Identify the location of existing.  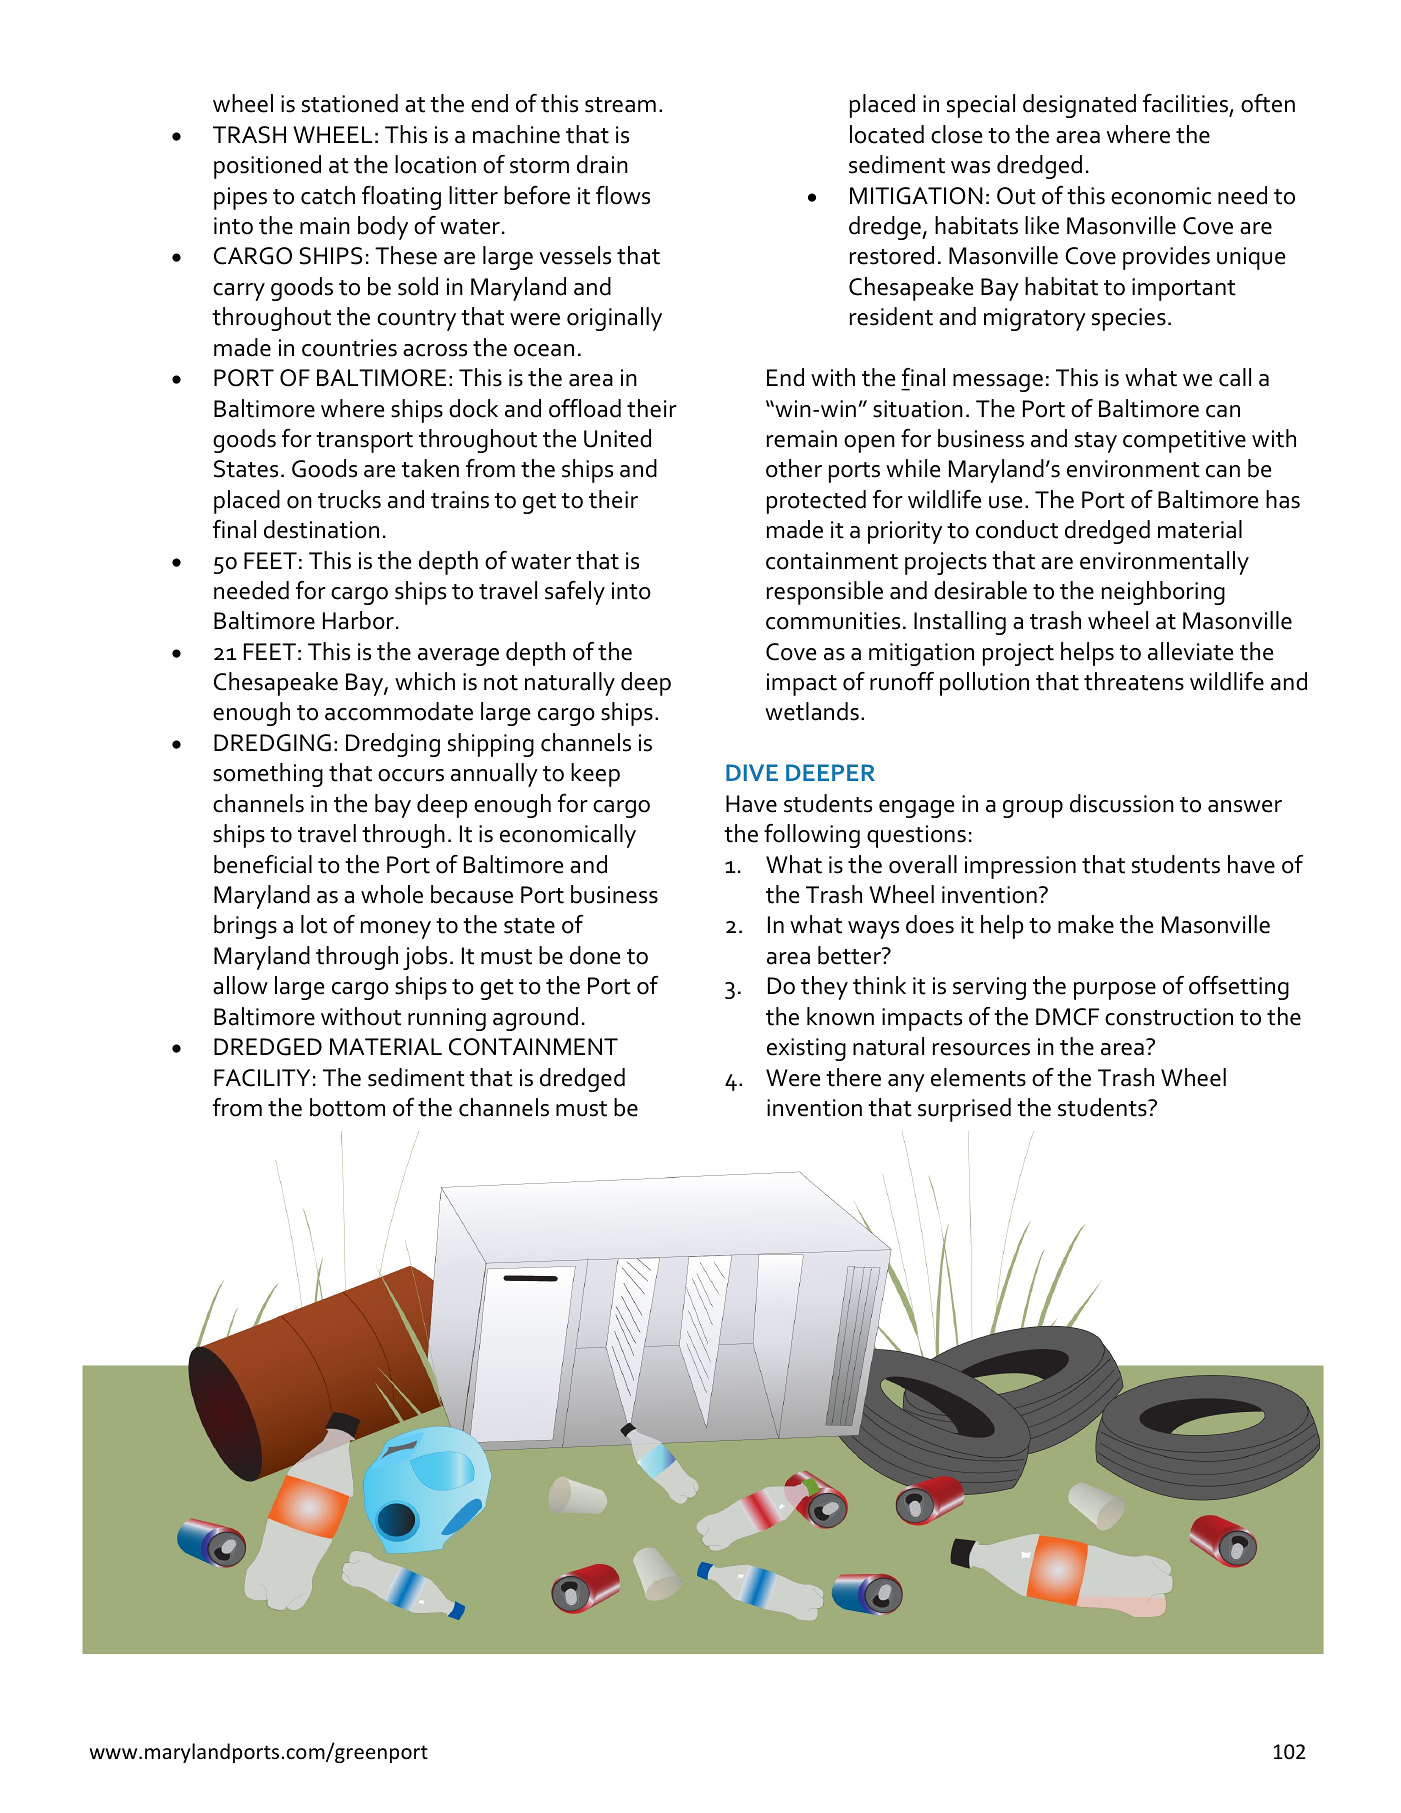
(806, 1049).
